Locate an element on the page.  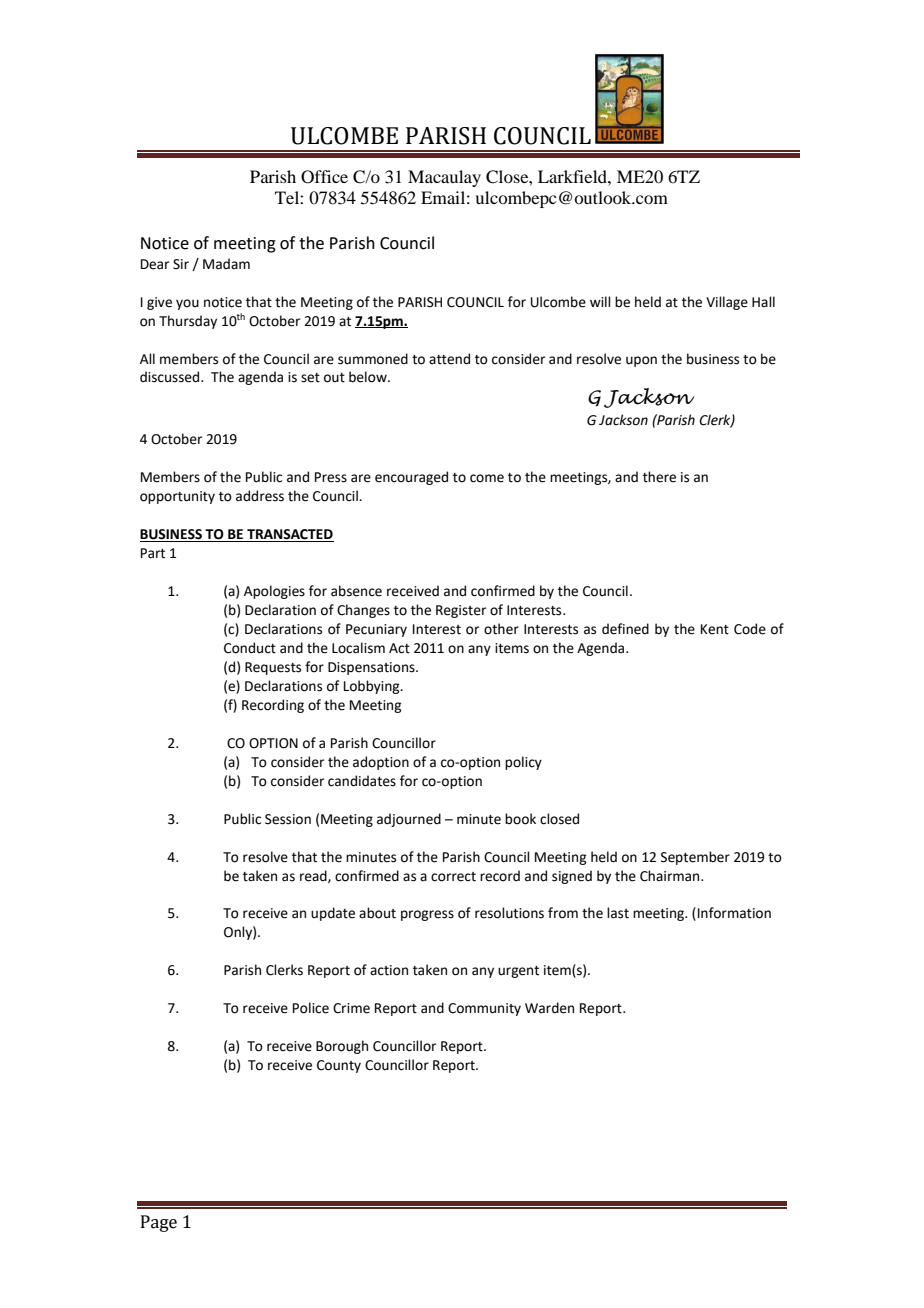
Lobbying is located at coordinates (373, 687).
